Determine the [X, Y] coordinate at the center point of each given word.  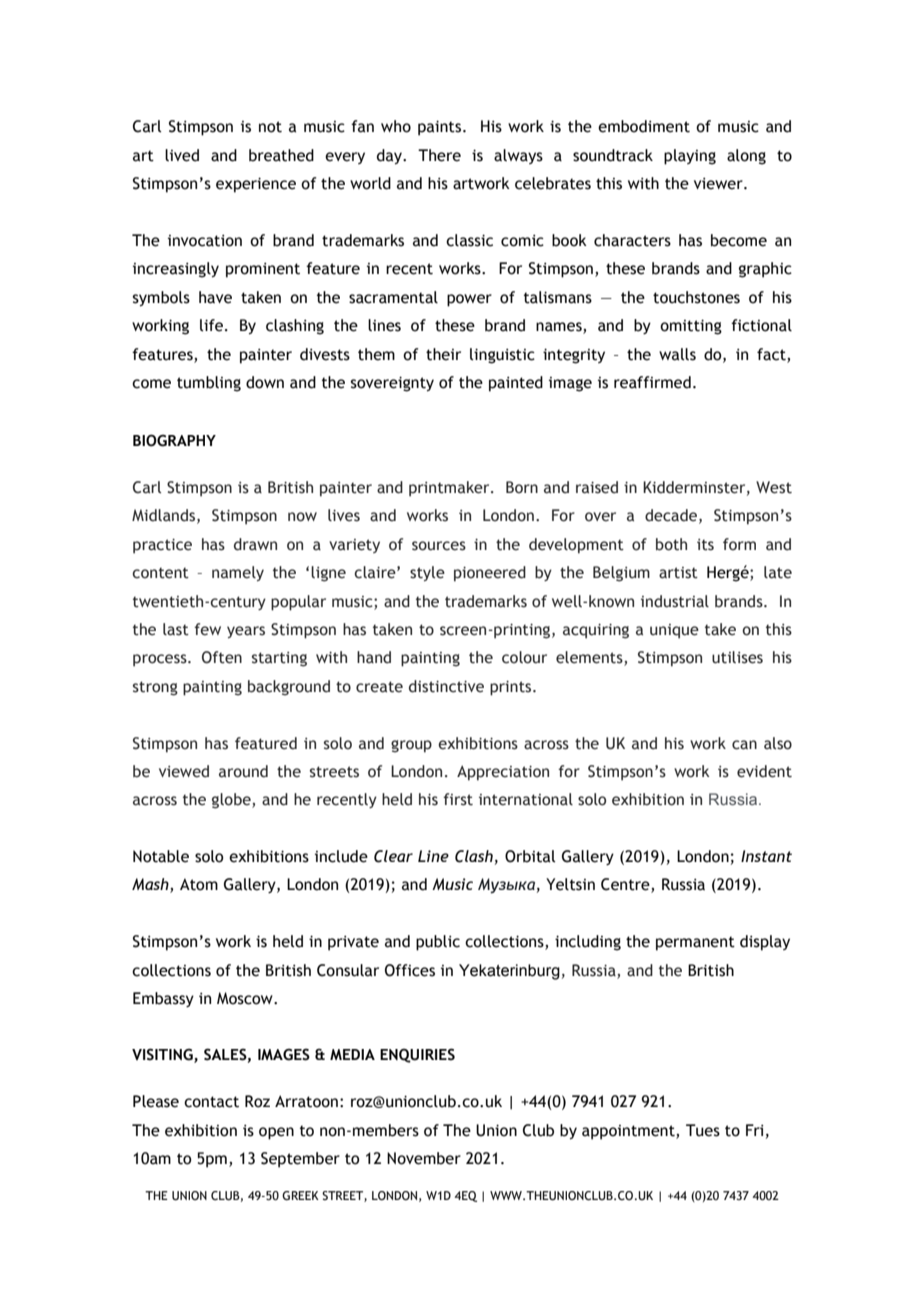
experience [256, 185]
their [443, 354]
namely [238, 573]
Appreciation [503, 773]
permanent [695, 943]
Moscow [246, 998]
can [744, 745]
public [438, 943]
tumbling [209, 384]
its [705, 545]
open [276, 1133]
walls [677, 354]
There [439, 155]
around [243, 771]
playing [690, 157]
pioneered [490, 574]
